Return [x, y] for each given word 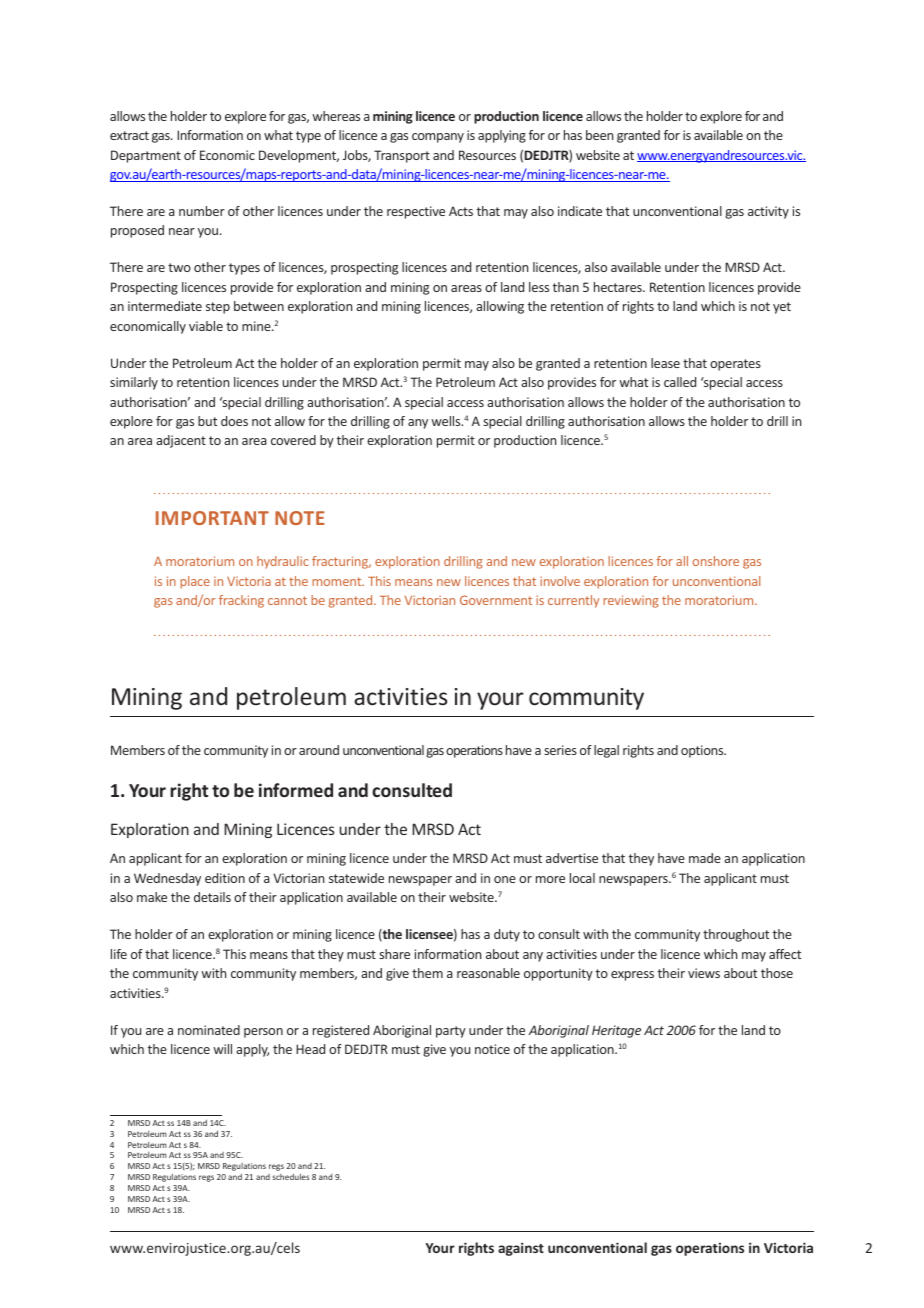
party [451, 1032]
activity [768, 212]
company [438, 138]
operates [735, 365]
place [195, 582]
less [539, 287]
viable [206, 326]
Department [146, 156]
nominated [209, 1030]
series [560, 750]
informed [296, 790]
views [704, 973]
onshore [716, 561]
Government [496, 600]
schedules [290, 1176]
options [703, 751]
